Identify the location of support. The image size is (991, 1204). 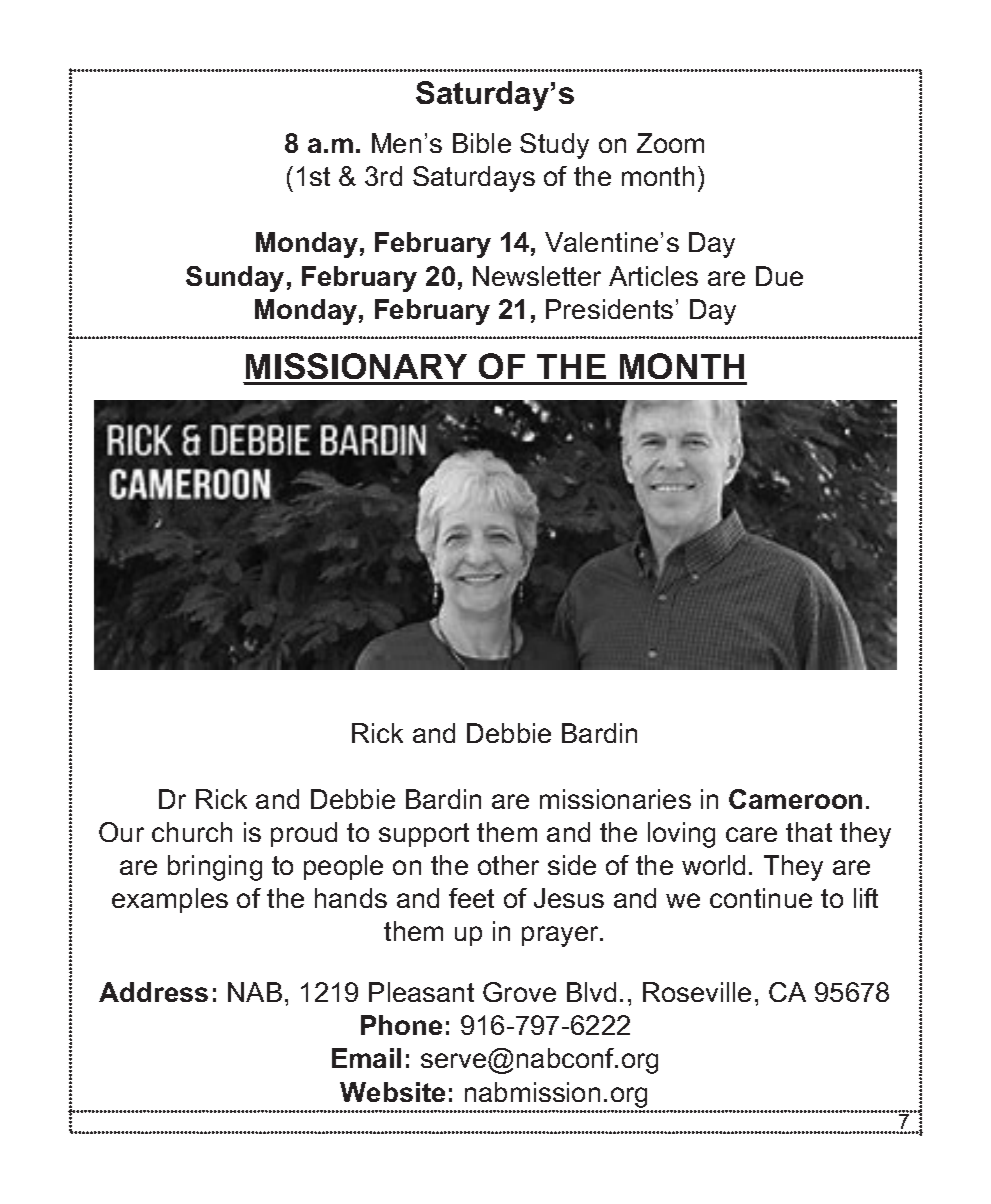
(424, 835).
